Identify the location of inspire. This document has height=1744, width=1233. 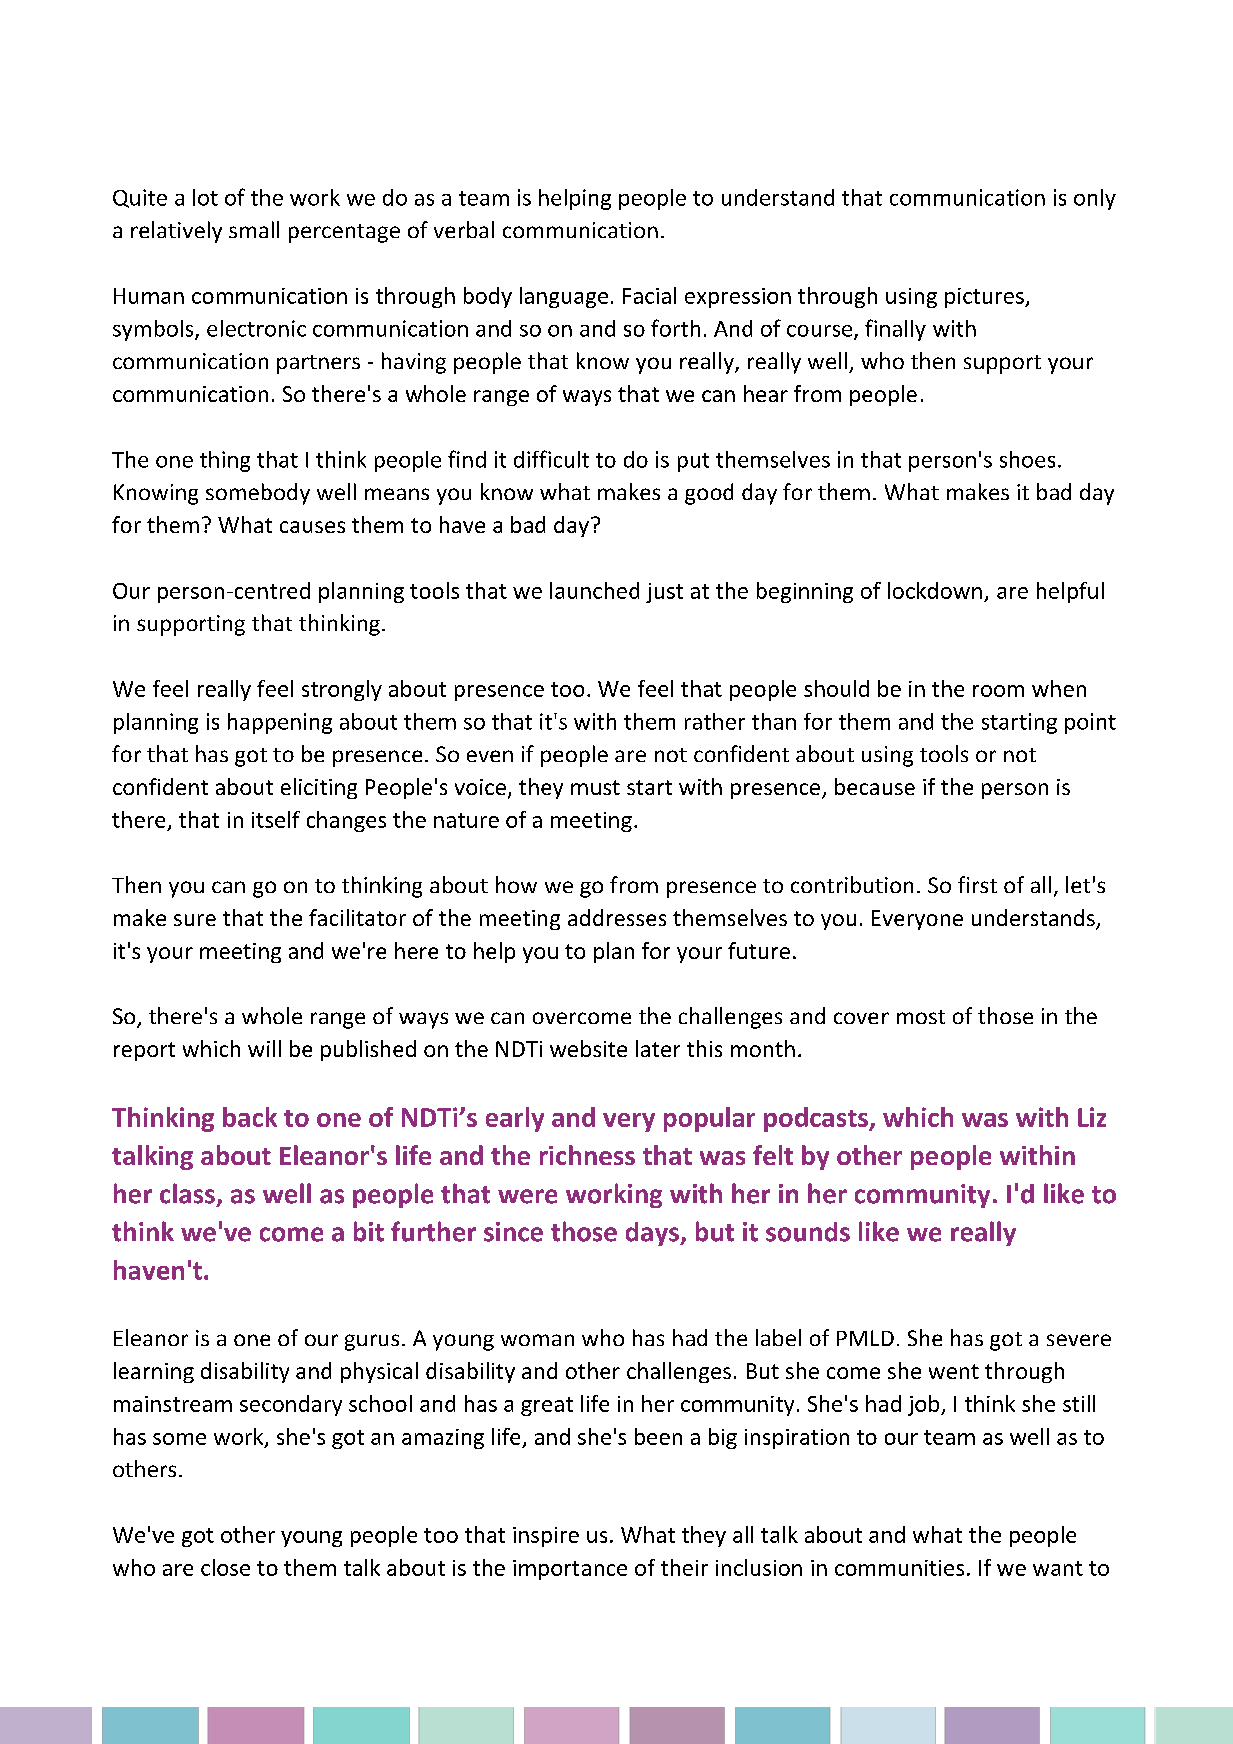
(546, 1537).
